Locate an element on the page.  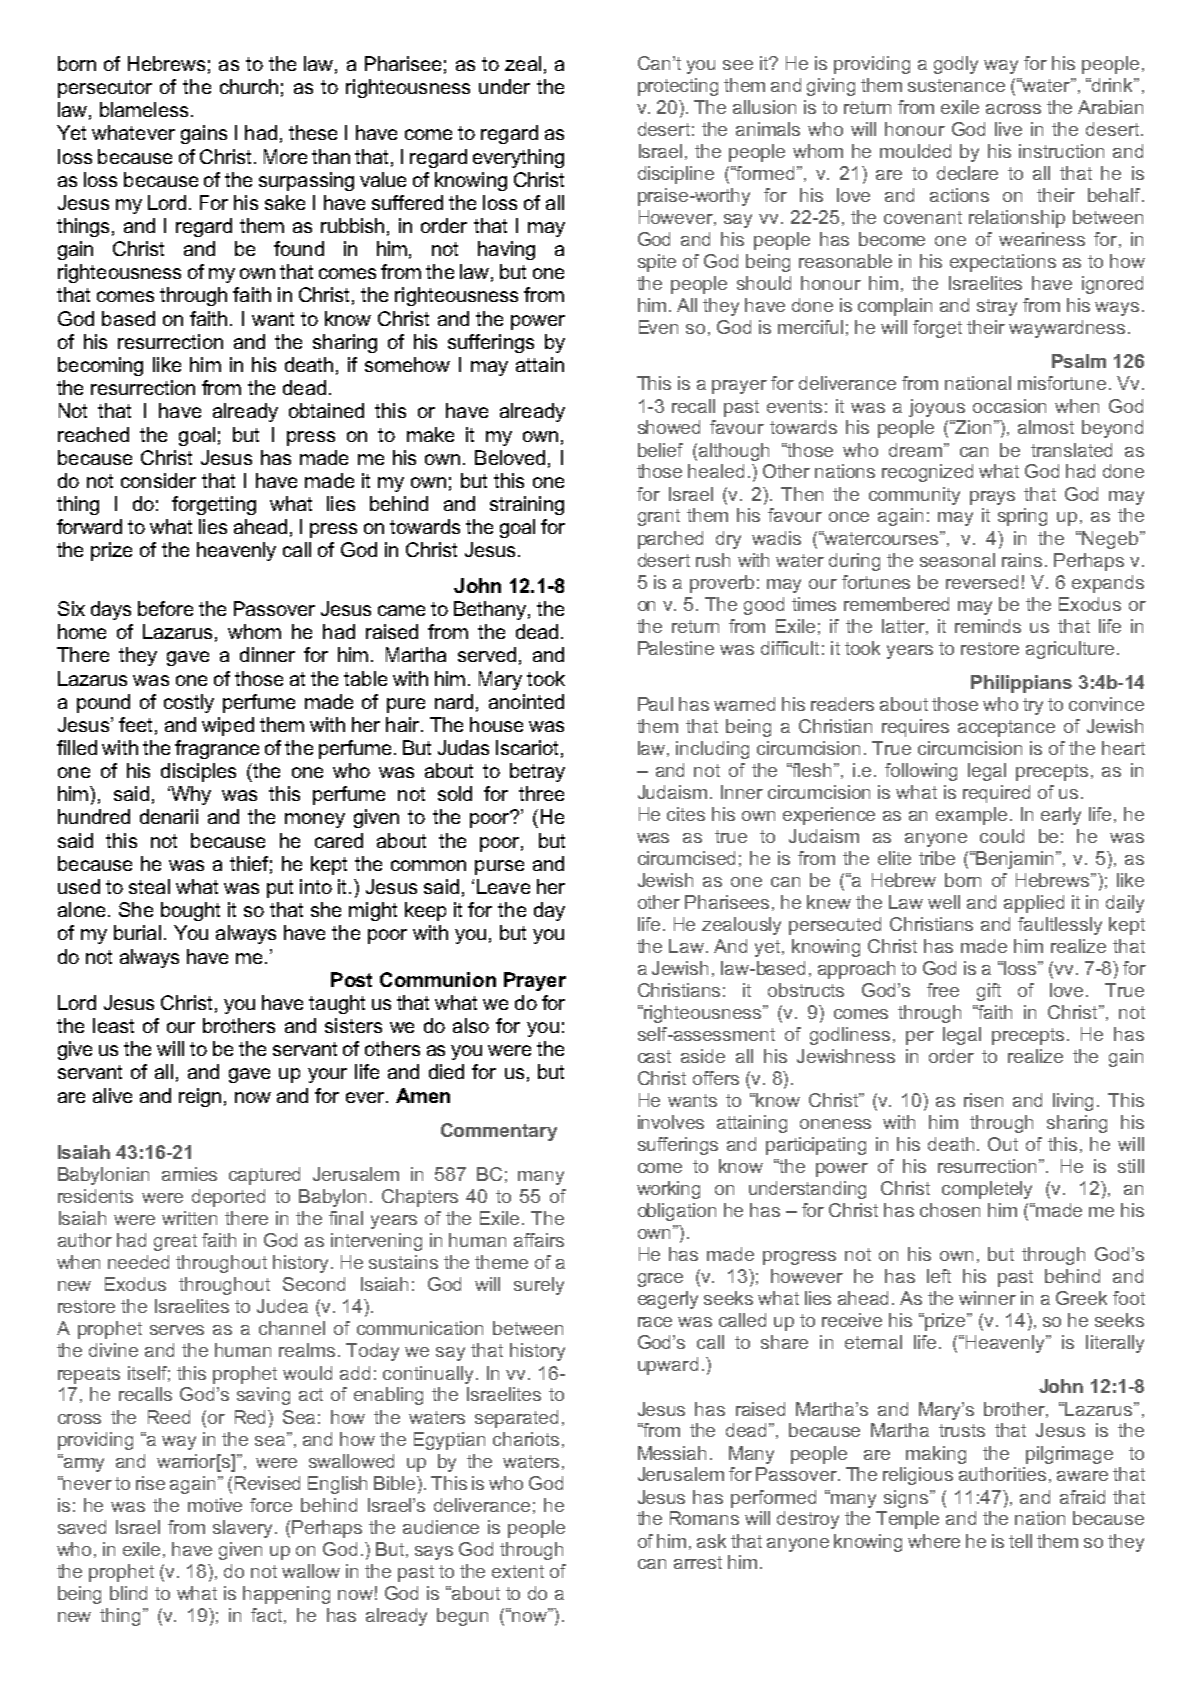
tell is located at coordinates (1020, 1541).
